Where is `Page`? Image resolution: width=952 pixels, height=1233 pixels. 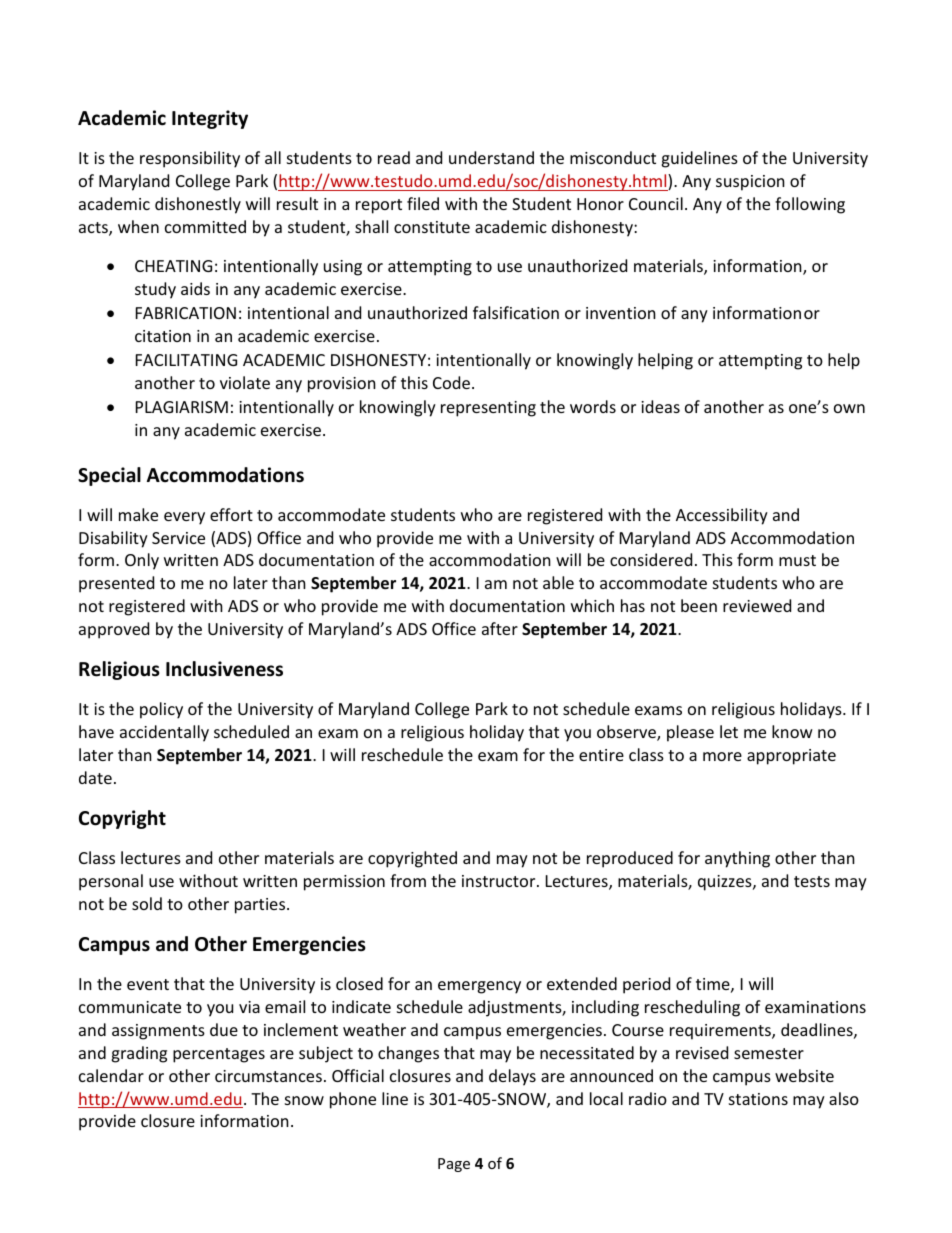
Page is located at coordinates (454, 1165).
